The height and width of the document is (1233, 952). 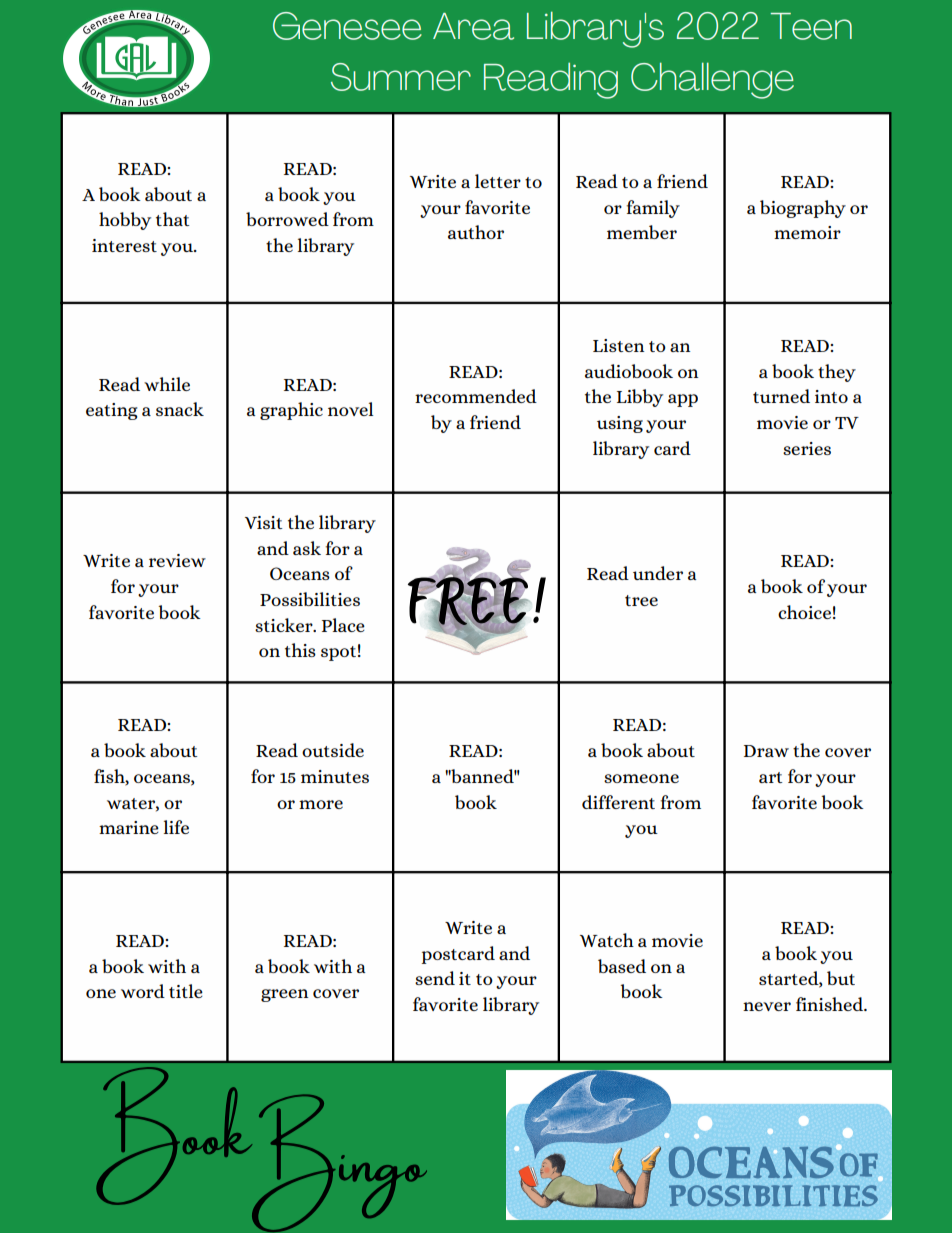 What do you see at coordinates (300, 650) in the document?
I see `this` at bounding box center [300, 650].
